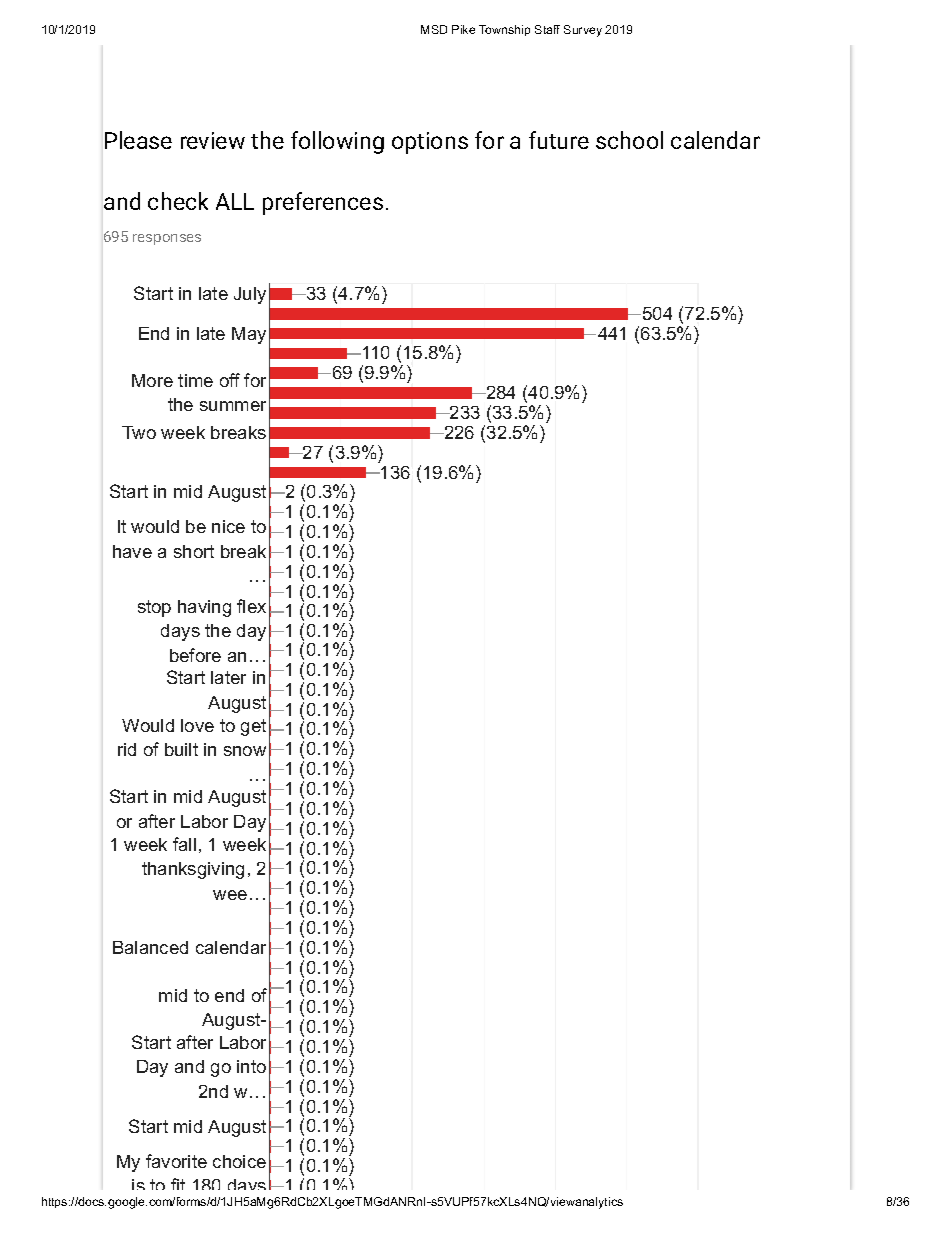 Image resolution: width=952 pixels, height=1233 pixels. I want to click on snow, so click(245, 751).
